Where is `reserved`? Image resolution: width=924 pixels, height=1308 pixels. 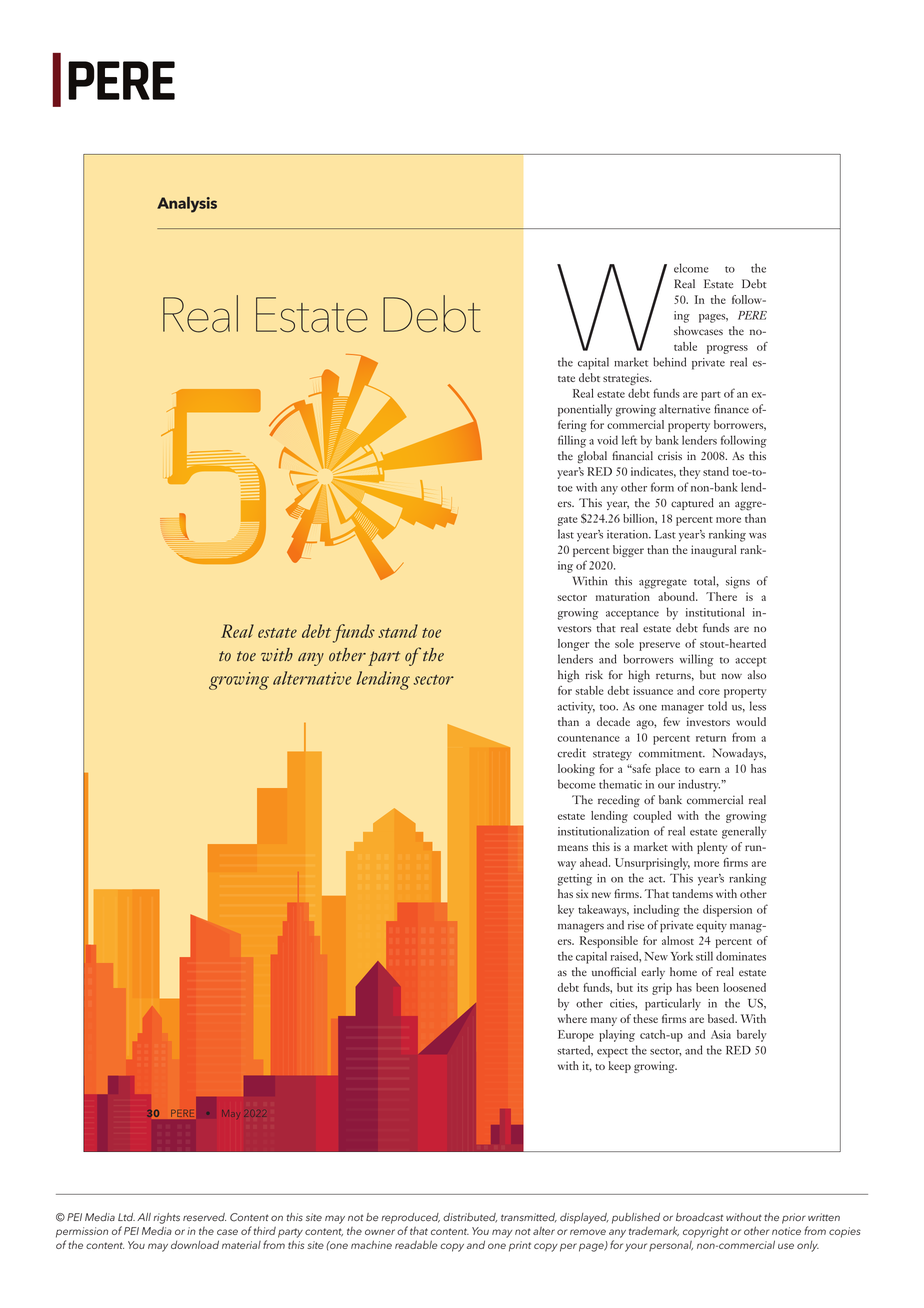 reserved is located at coordinates (204, 1217).
